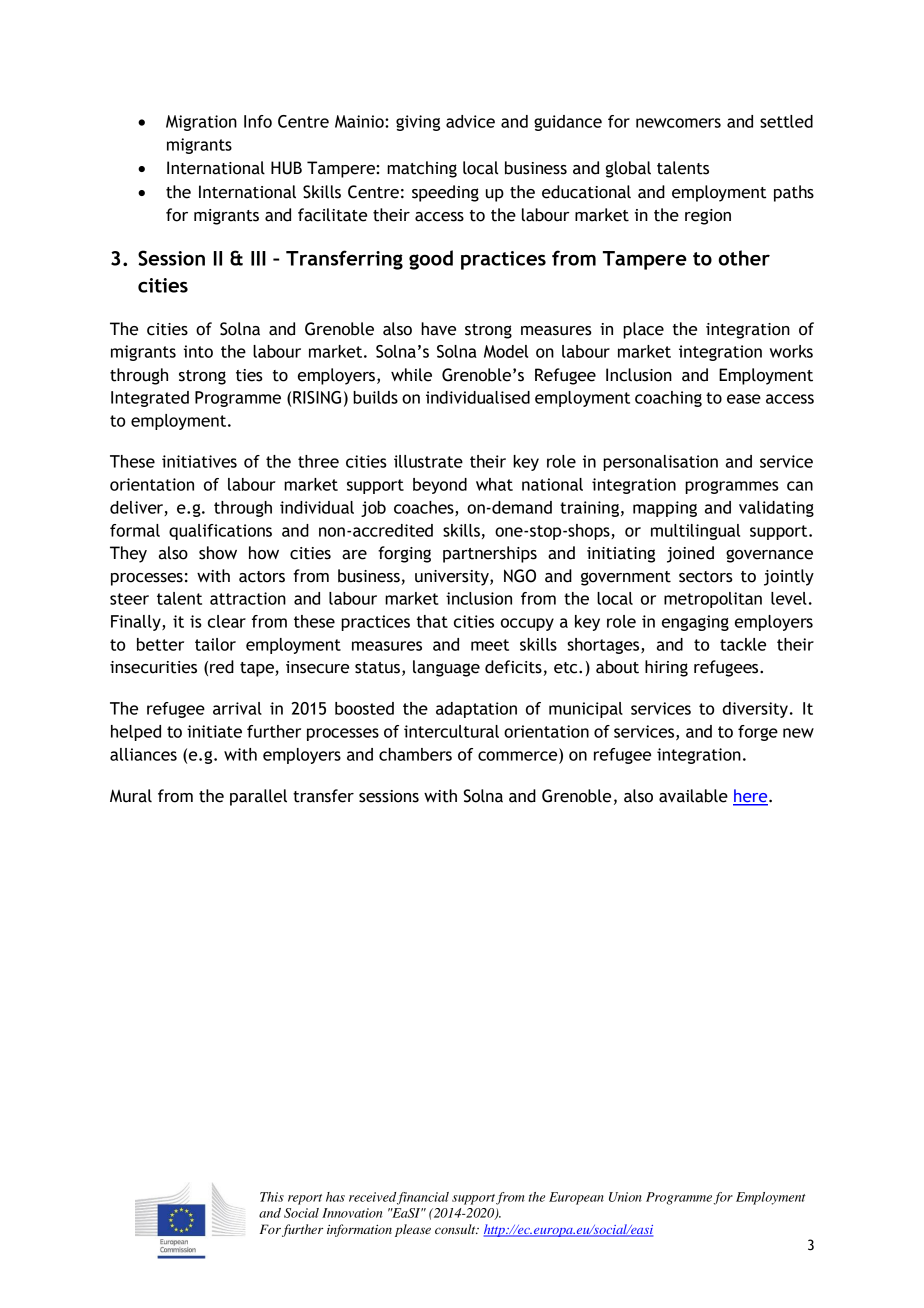 The width and height of the screenshot is (924, 1308). What do you see at coordinates (201, 123) in the screenshot?
I see `Migration` at bounding box center [201, 123].
